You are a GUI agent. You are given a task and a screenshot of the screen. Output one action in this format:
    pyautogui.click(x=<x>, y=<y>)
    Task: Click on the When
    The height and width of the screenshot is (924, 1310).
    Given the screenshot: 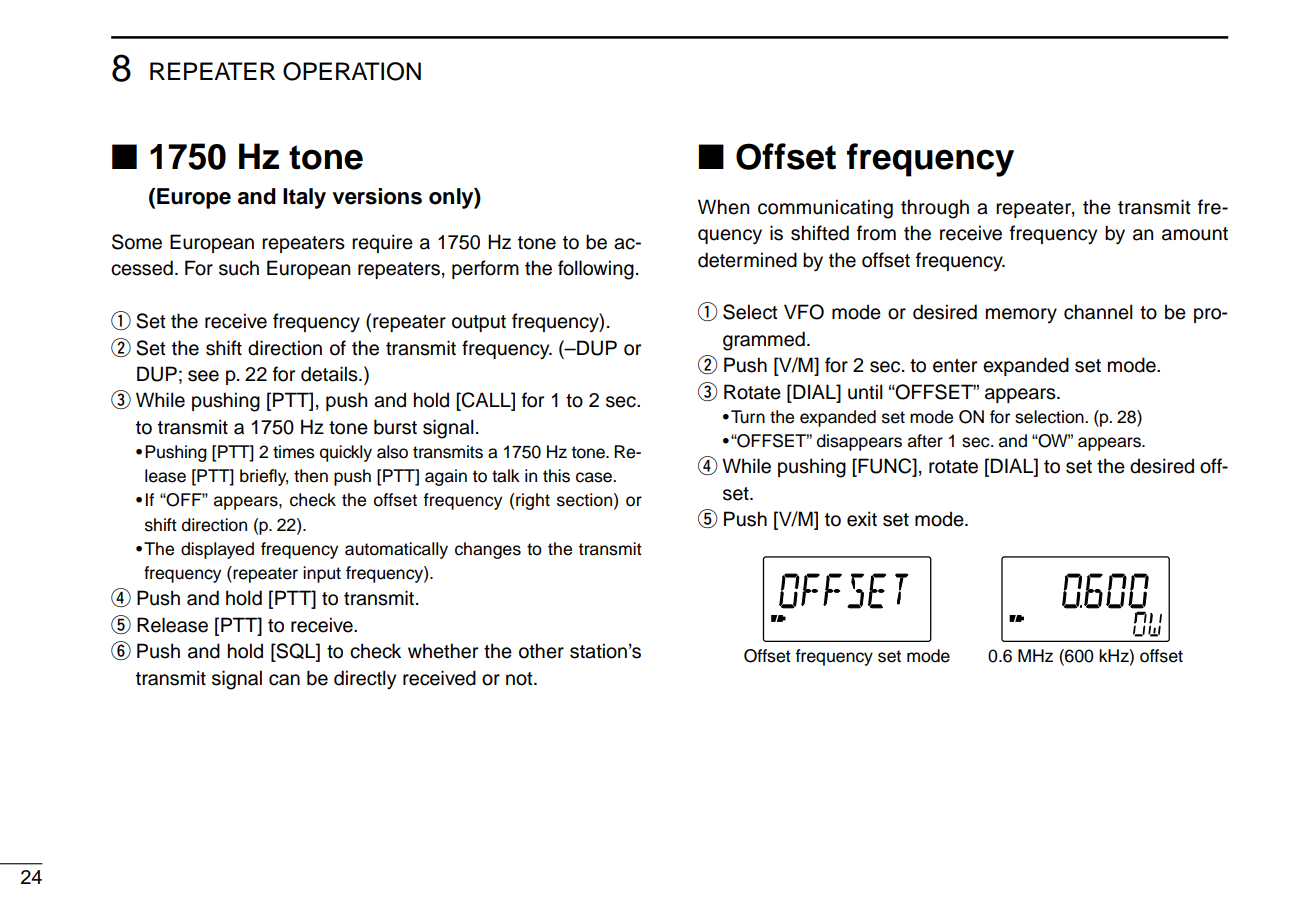 What is the action you would take?
    pyautogui.click(x=723, y=207)
